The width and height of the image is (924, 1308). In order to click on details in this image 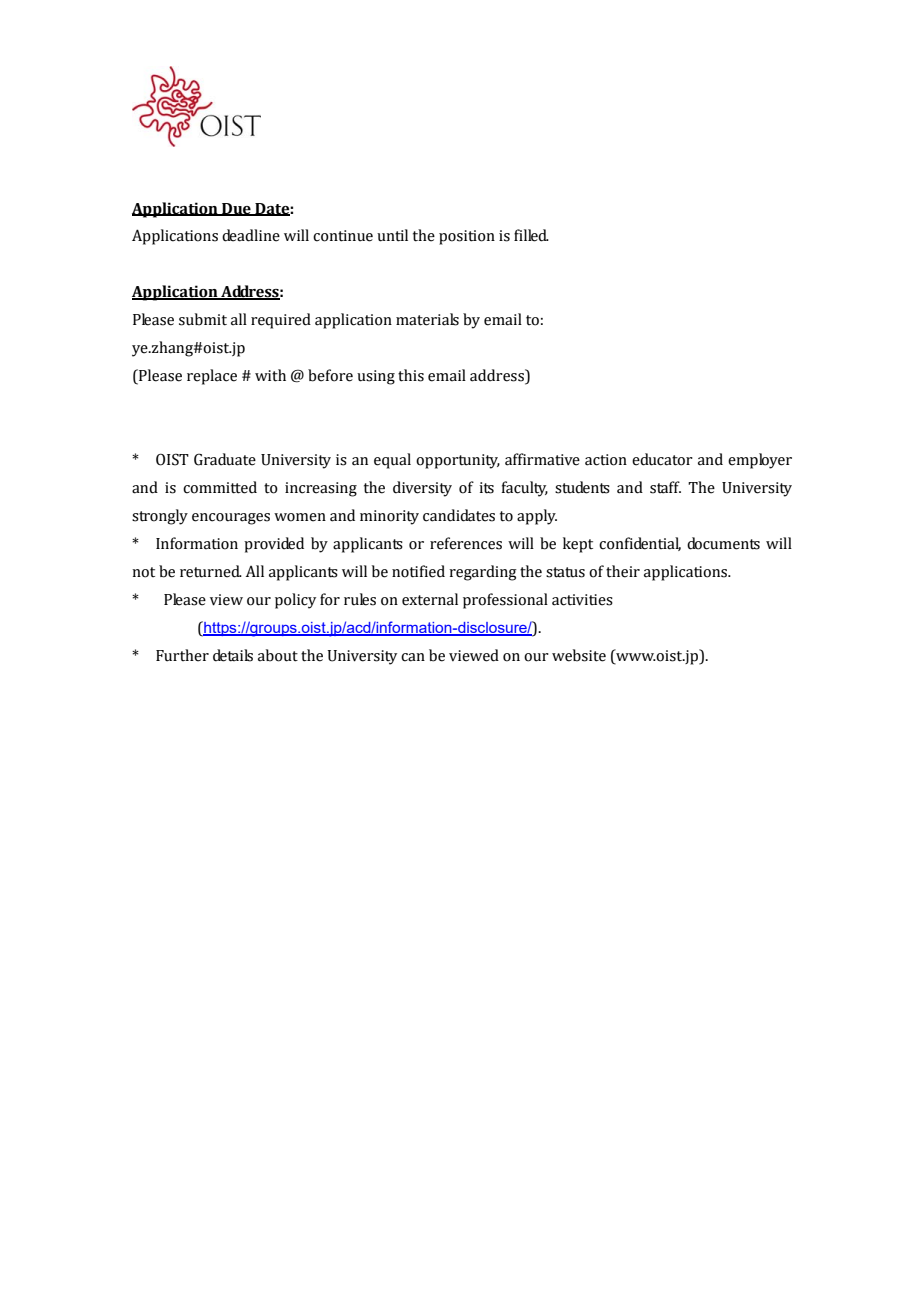, I will do `click(233, 655)`.
